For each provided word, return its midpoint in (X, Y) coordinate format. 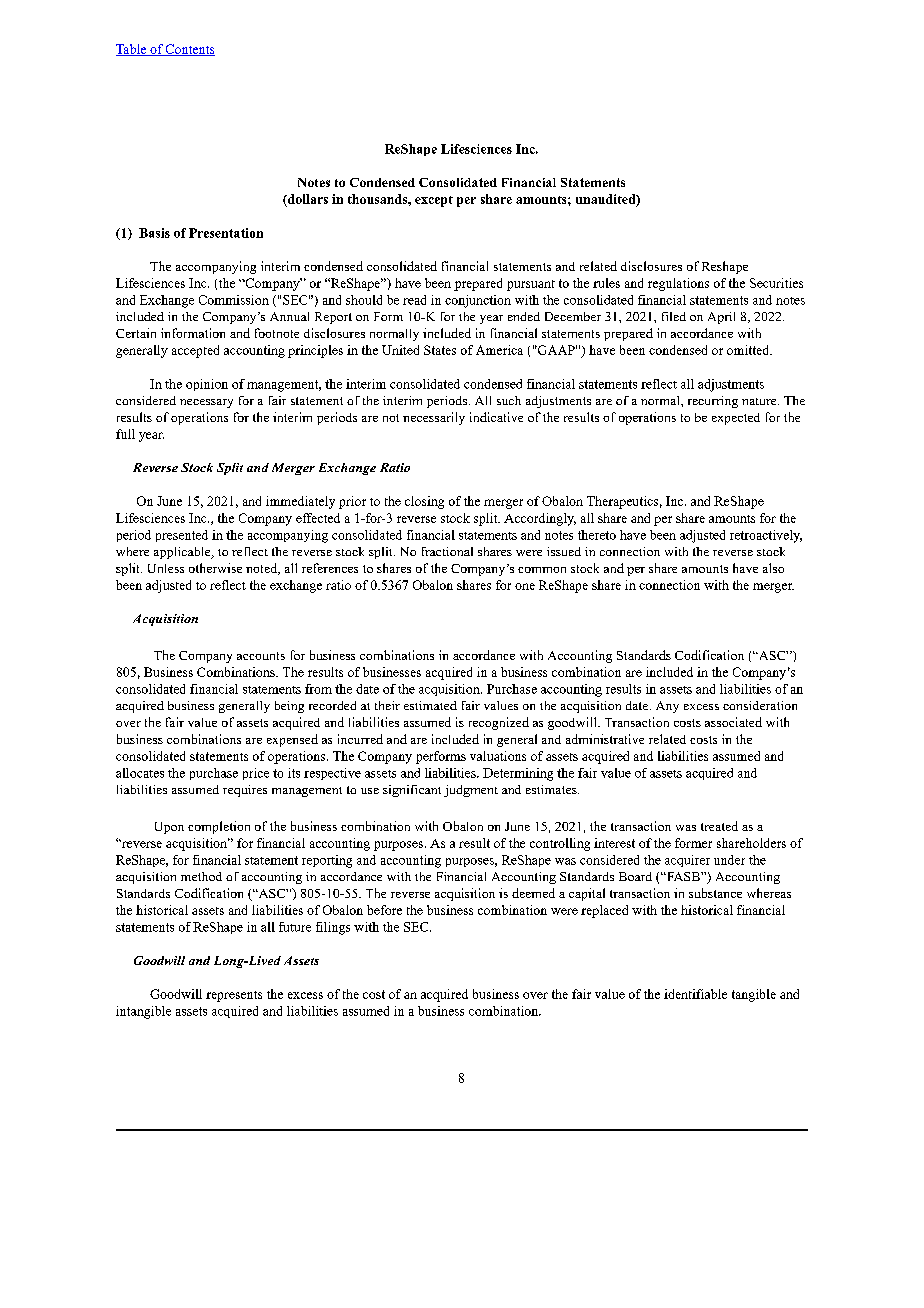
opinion (207, 385)
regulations (678, 284)
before (384, 910)
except (434, 201)
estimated (430, 705)
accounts (261, 656)
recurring (713, 402)
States (440, 350)
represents (234, 996)
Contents (189, 50)
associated (733, 722)
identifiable (695, 994)
